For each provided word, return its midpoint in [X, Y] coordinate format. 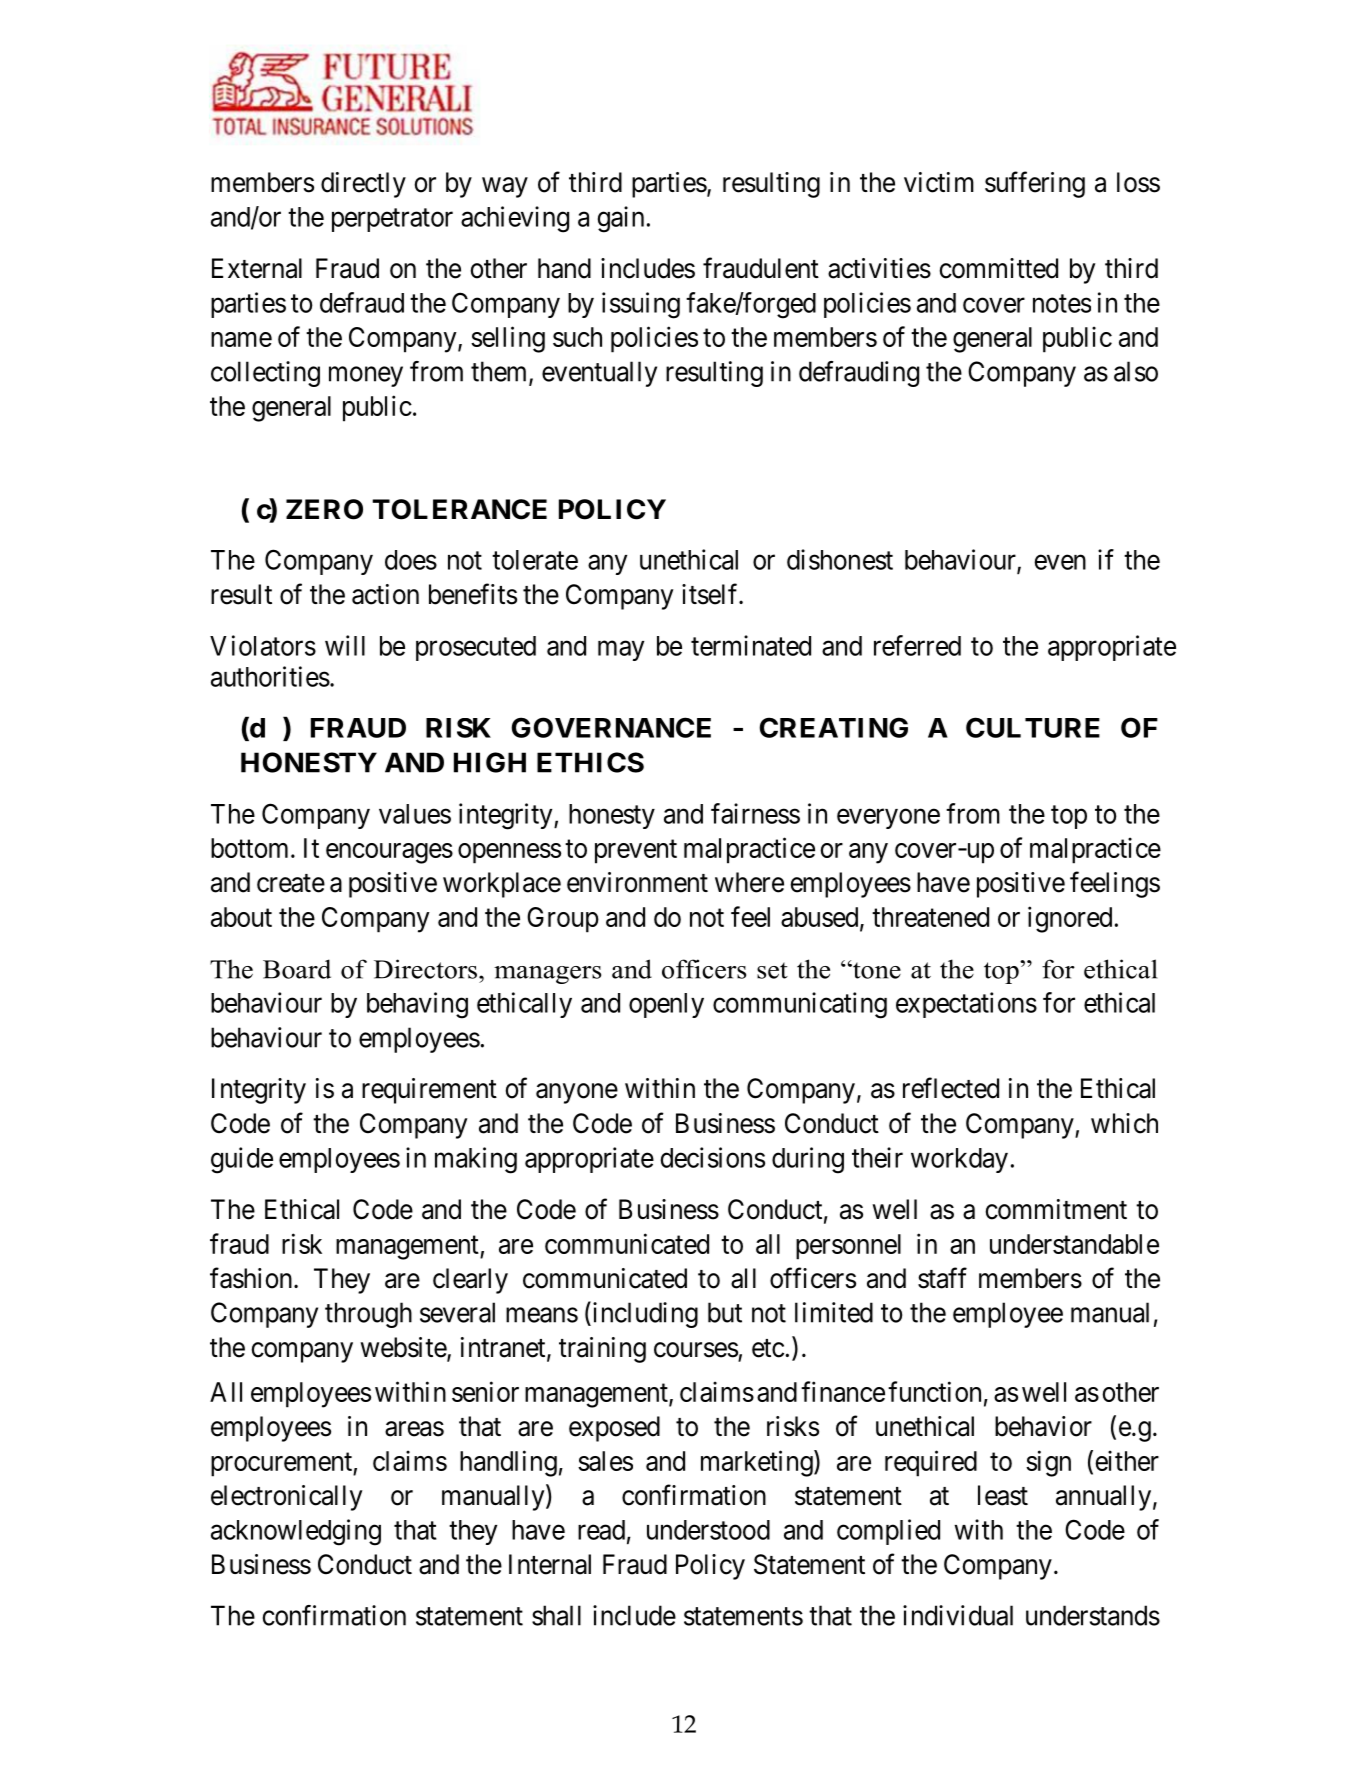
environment [637, 882]
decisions [712, 1157]
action [385, 594]
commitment [1056, 1209]
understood [708, 1530]
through [368, 1315]
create [291, 883]
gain [621, 219]
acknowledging [296, 1532]
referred [917, 645]
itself [711, 594]
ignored [1070, 919]
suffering [1035, 184]
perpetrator [392, 220]
